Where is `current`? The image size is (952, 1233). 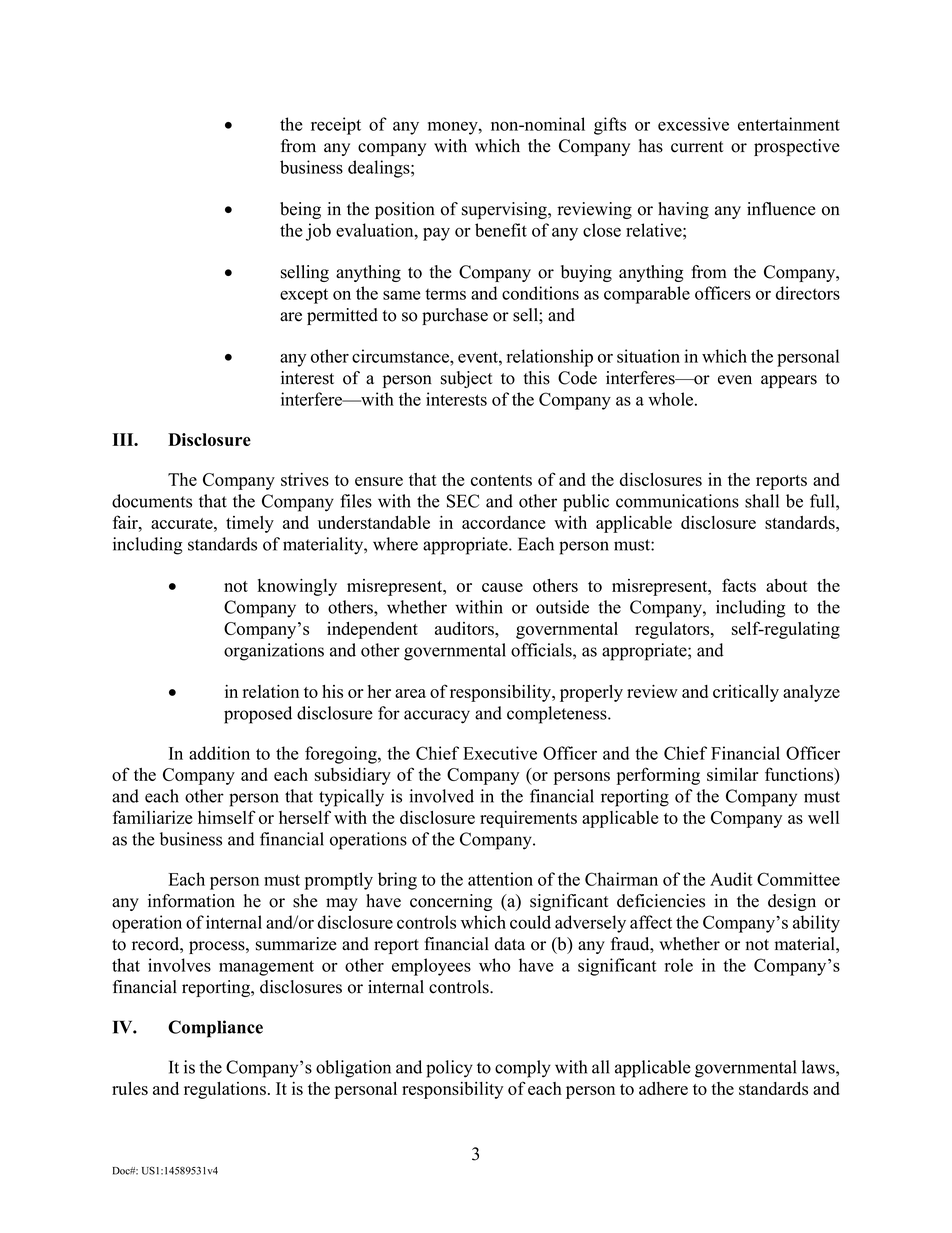
current is located at coordinates (697, 147).
